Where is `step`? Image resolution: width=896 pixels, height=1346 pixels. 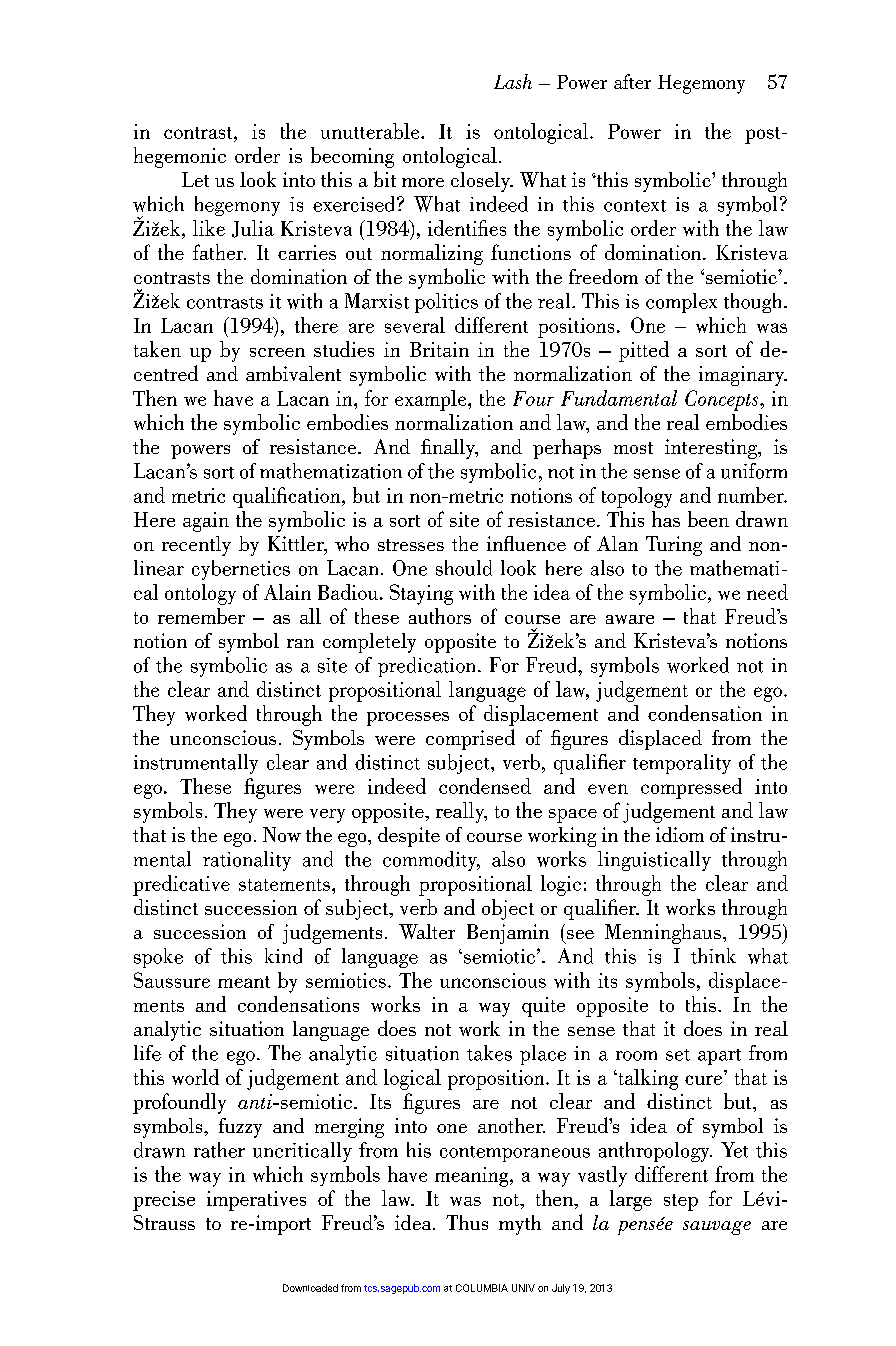
step is located at coordinates (681, 1202).
